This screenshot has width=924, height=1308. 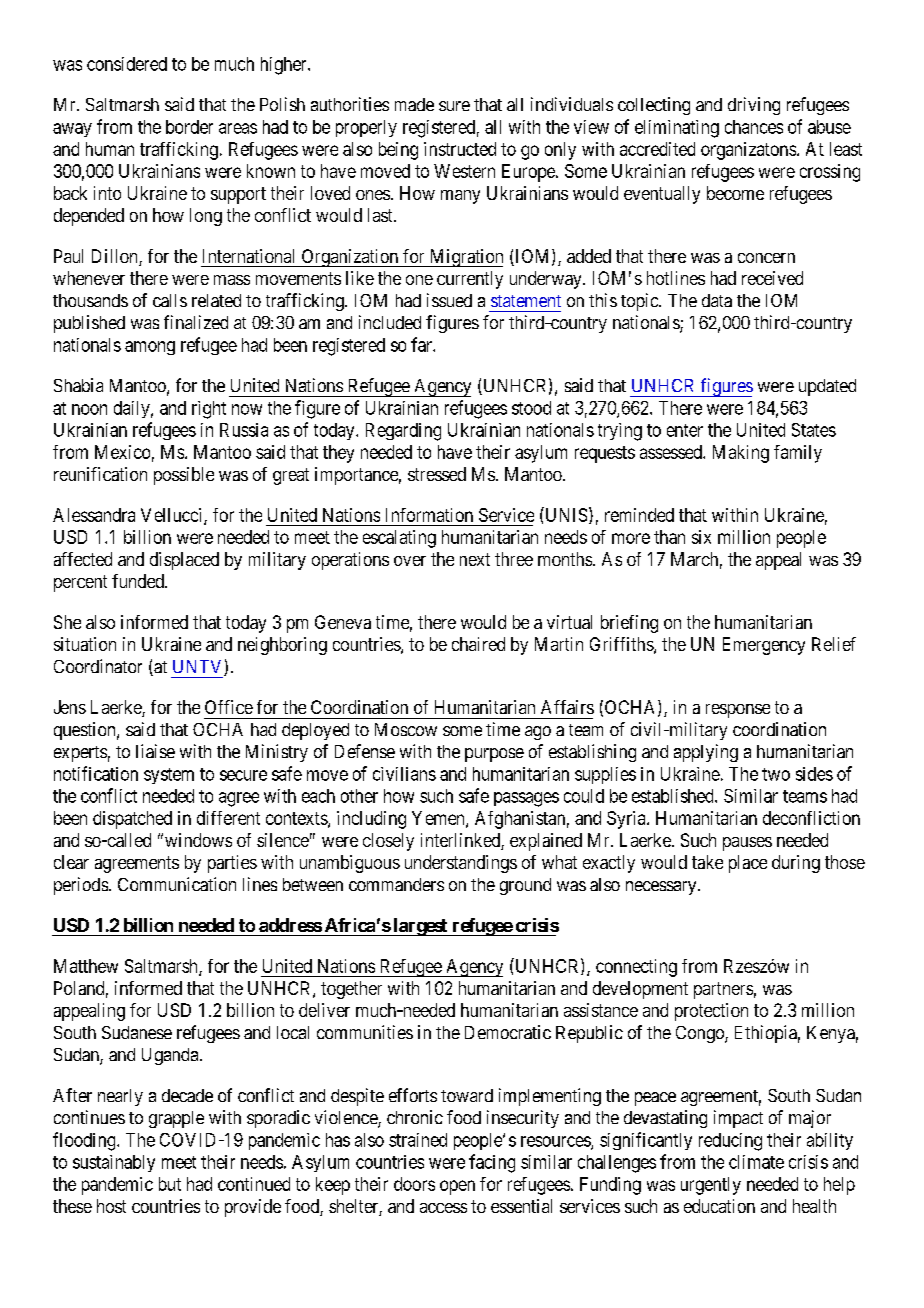 What do you see at coordinates (98, 666) in the screenshot?
I see `Coordinator` at bounding box center [98, 666].
